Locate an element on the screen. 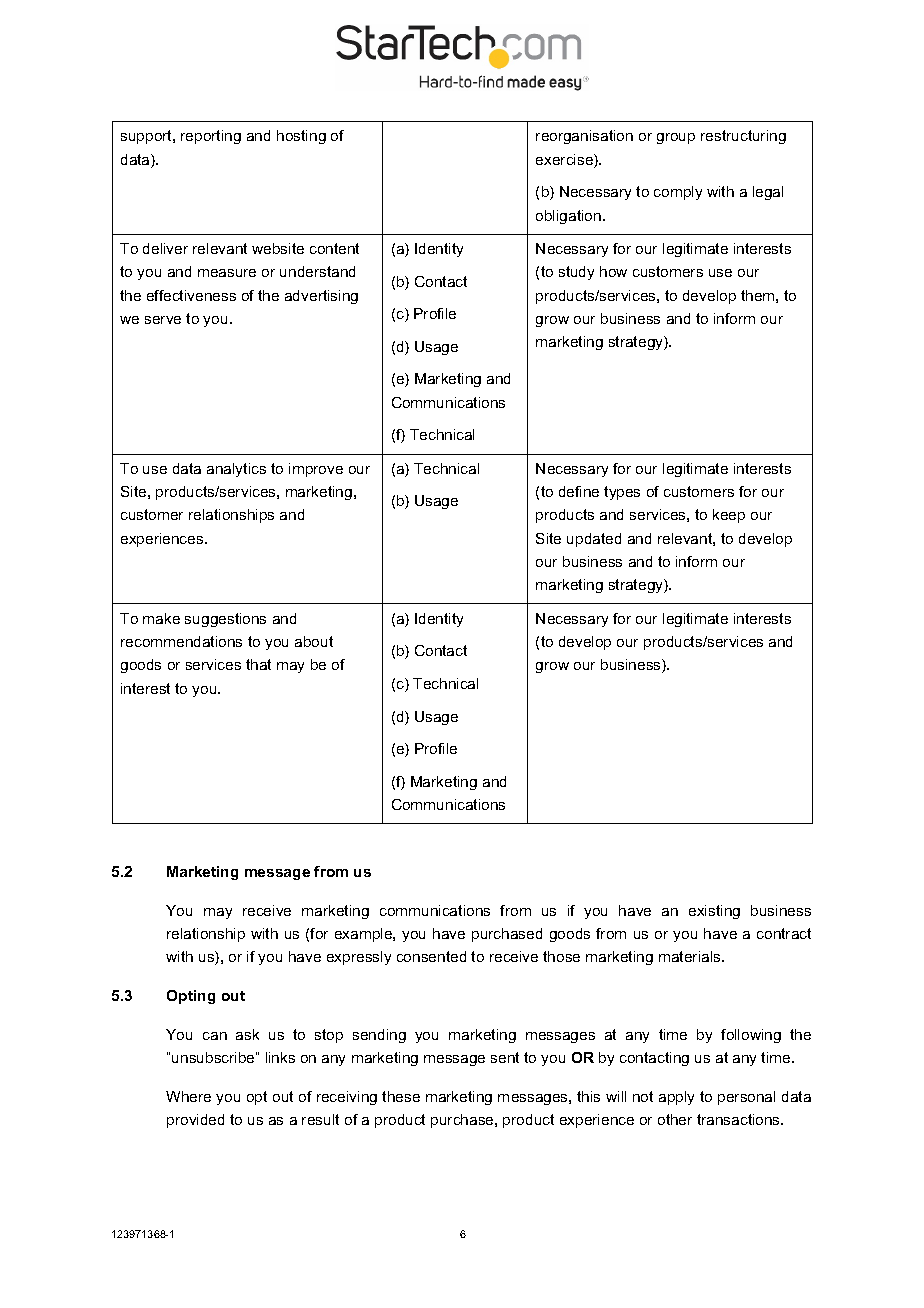 Image resolution: width=924 pixels, height=1308 pixels. apply is located at coordinates (676, 1098).
